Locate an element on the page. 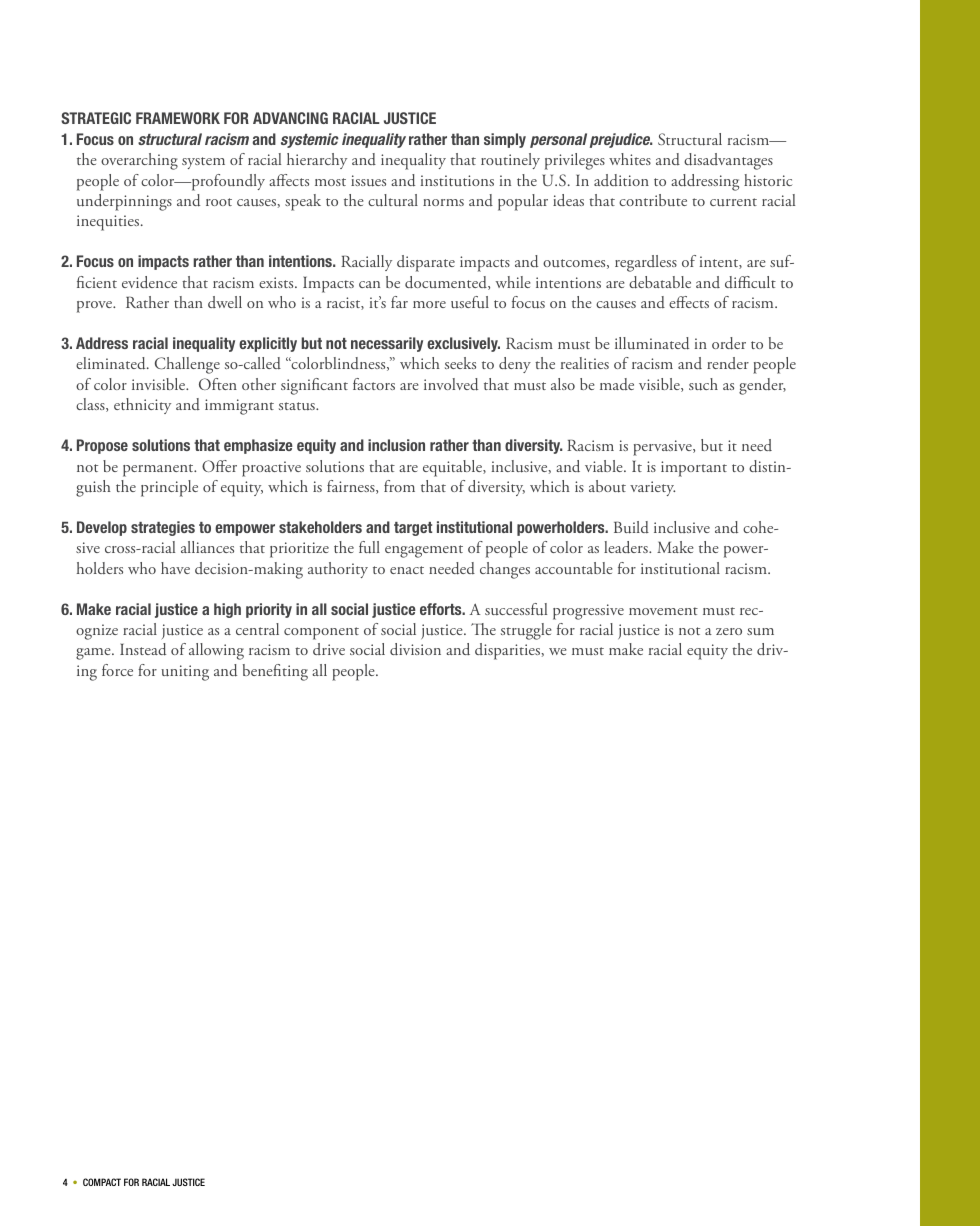  division is located at coordinates (415, 649).
